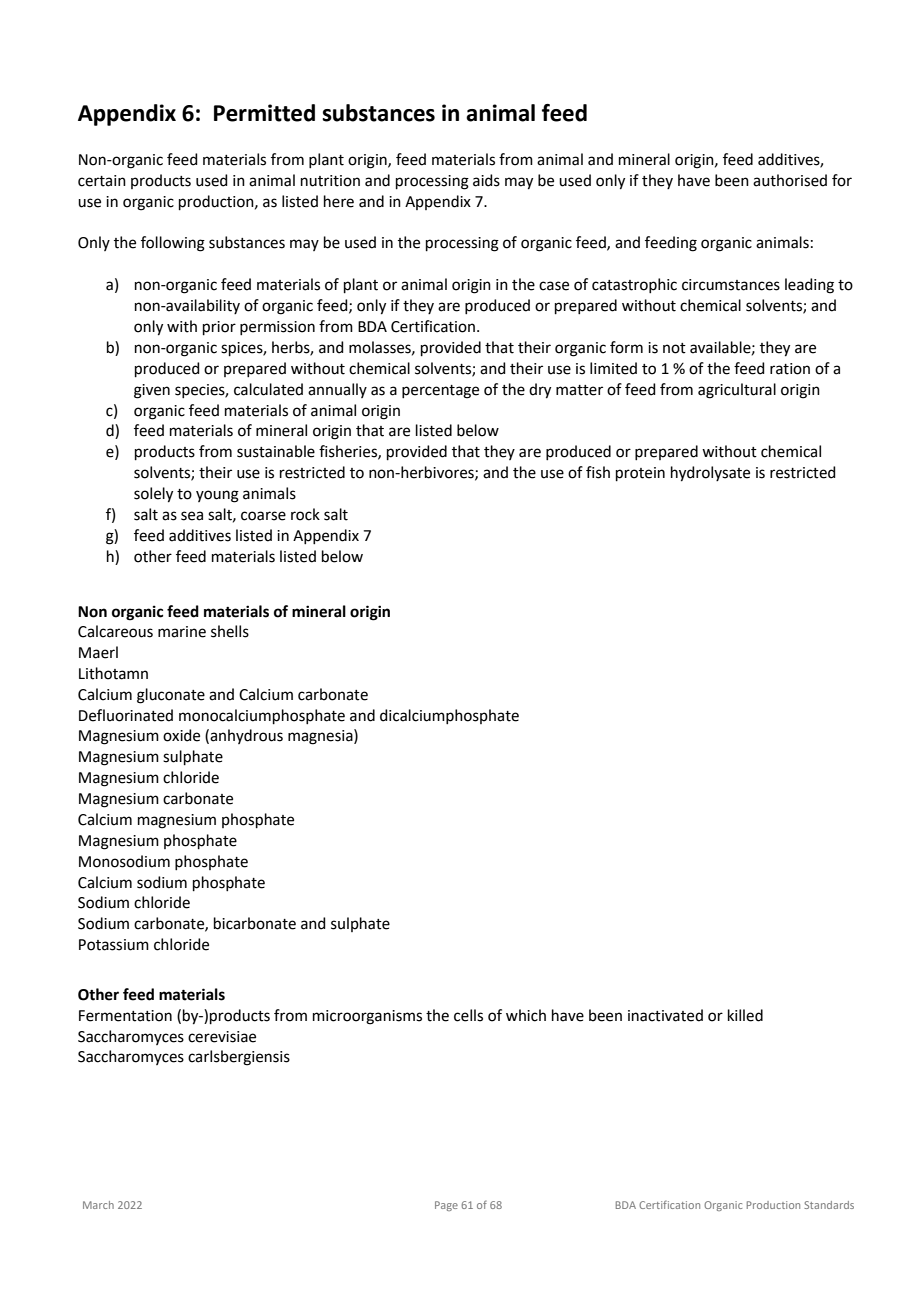  What do you see at coordinates (737, 391) in the page?
I see `agricultural` at bounding box center [737, 391].
